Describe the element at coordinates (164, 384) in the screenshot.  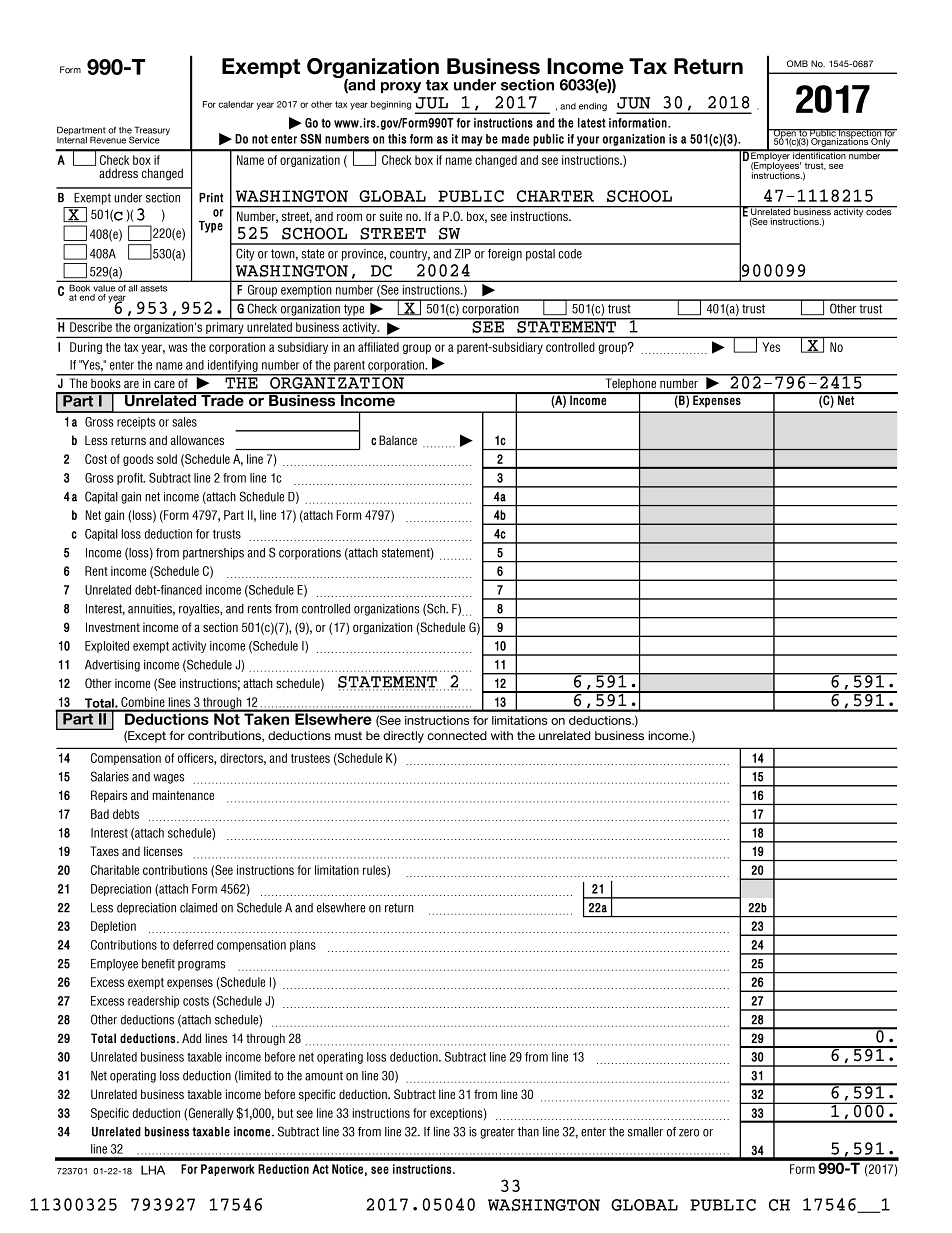
I see `care` at that location.
